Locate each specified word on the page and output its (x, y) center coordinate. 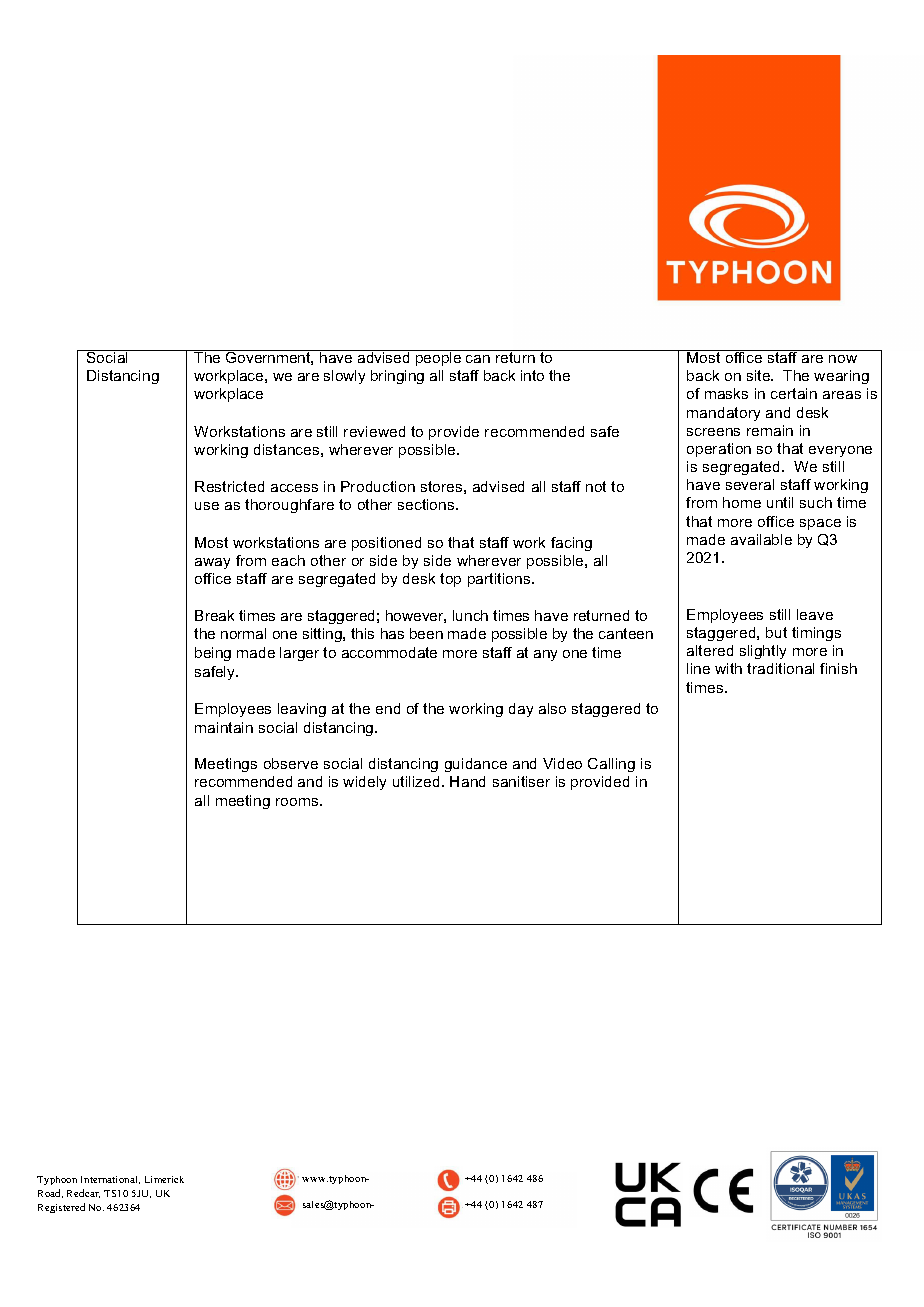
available (761, 539)
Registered (61, 1208)
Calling (611, 765)
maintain (224, 727)
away (212, 563)
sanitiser (521, 781)
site (760, 375)
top (450, 580)
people (439, 358)
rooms (298, 802)
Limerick (164, 1179)
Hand (467, 781)
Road (50, 1193)
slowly (344, 377)
